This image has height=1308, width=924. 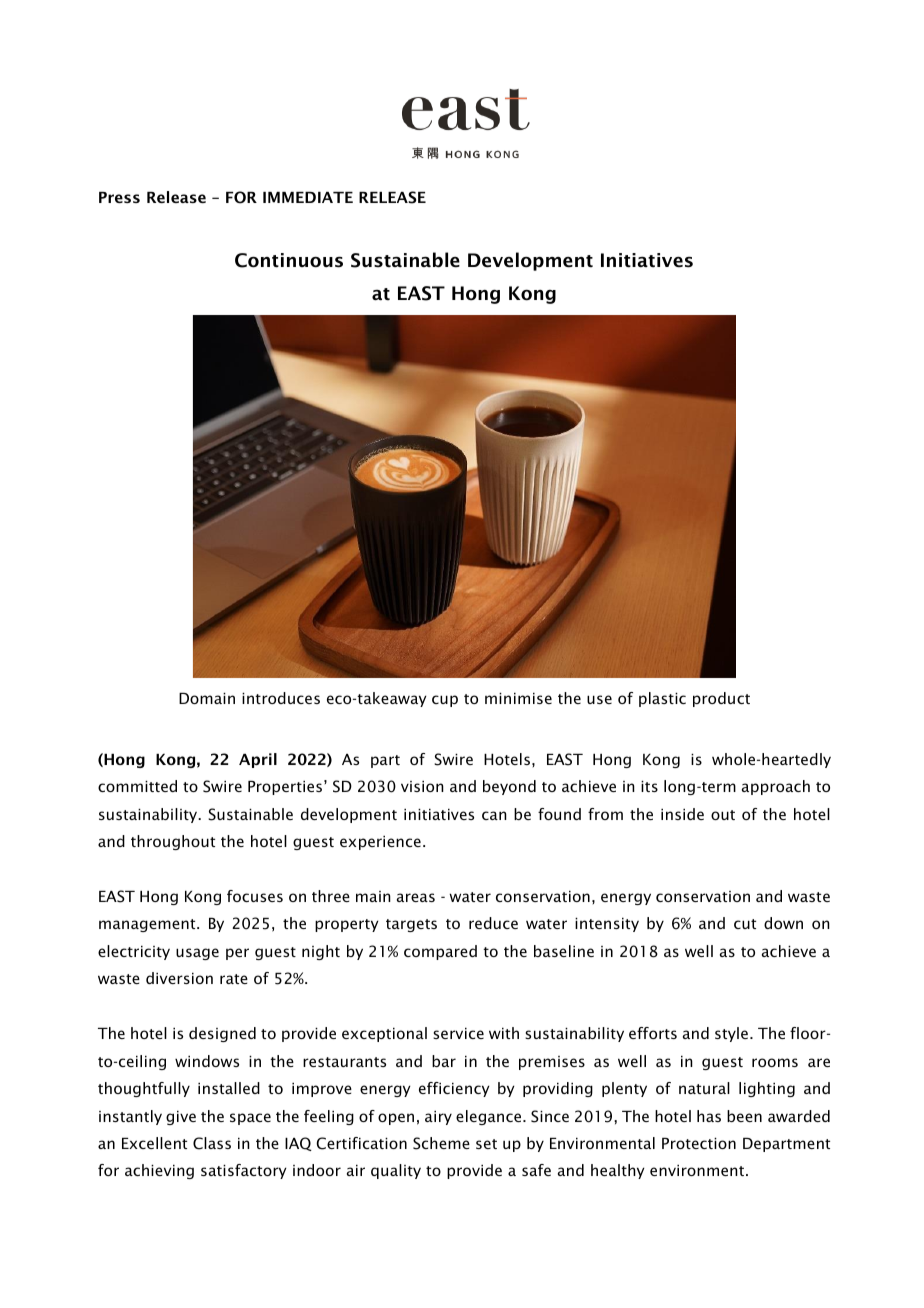 I want to click on plastic, so click(x=662, y=699).
